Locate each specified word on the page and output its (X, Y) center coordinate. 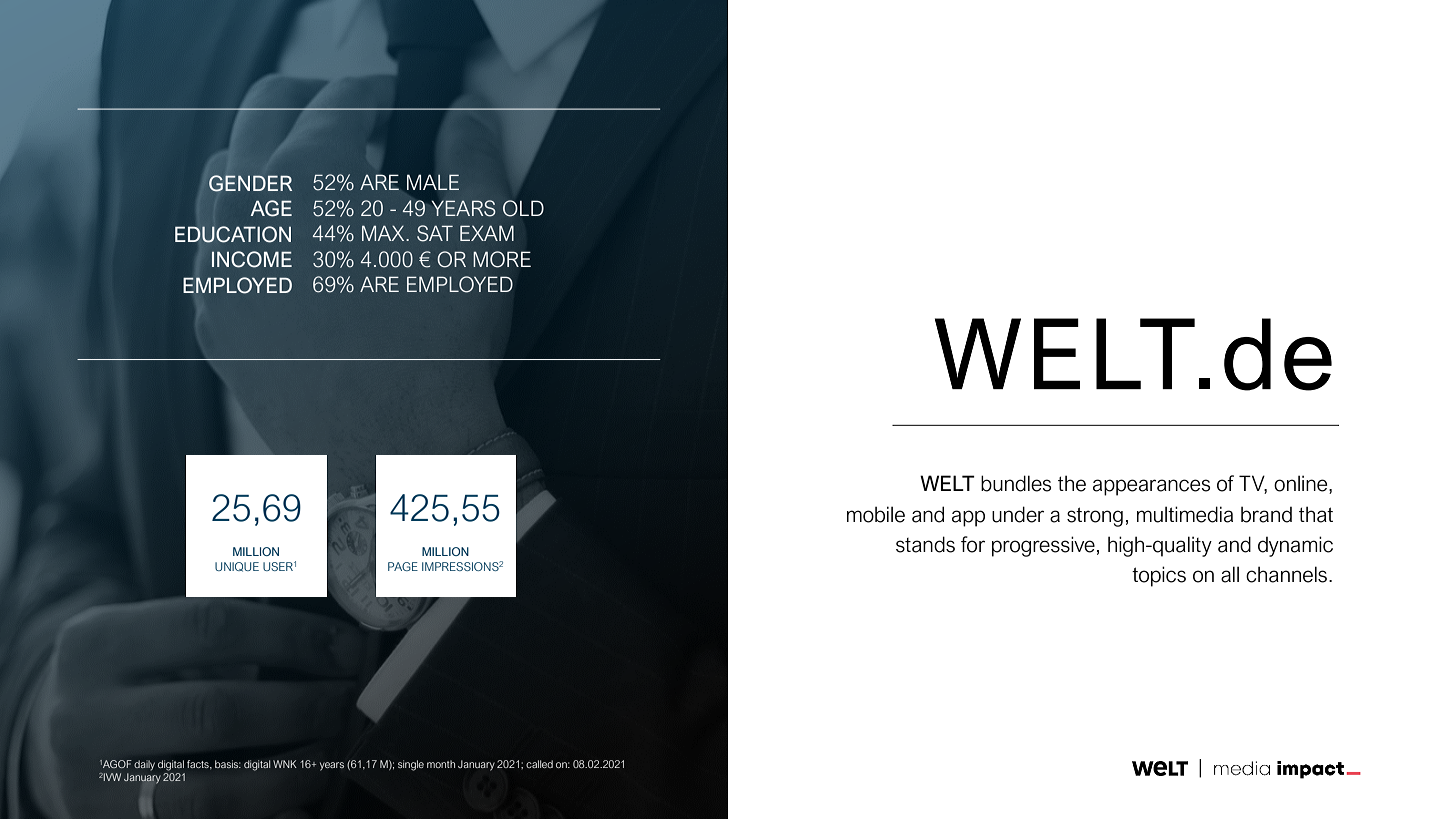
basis (228, 764)
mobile (876, 514)
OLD (523, 208)
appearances (1151, 487)
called (539, 764)
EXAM (487, 233)
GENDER (250, 183)
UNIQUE (237, 567)
